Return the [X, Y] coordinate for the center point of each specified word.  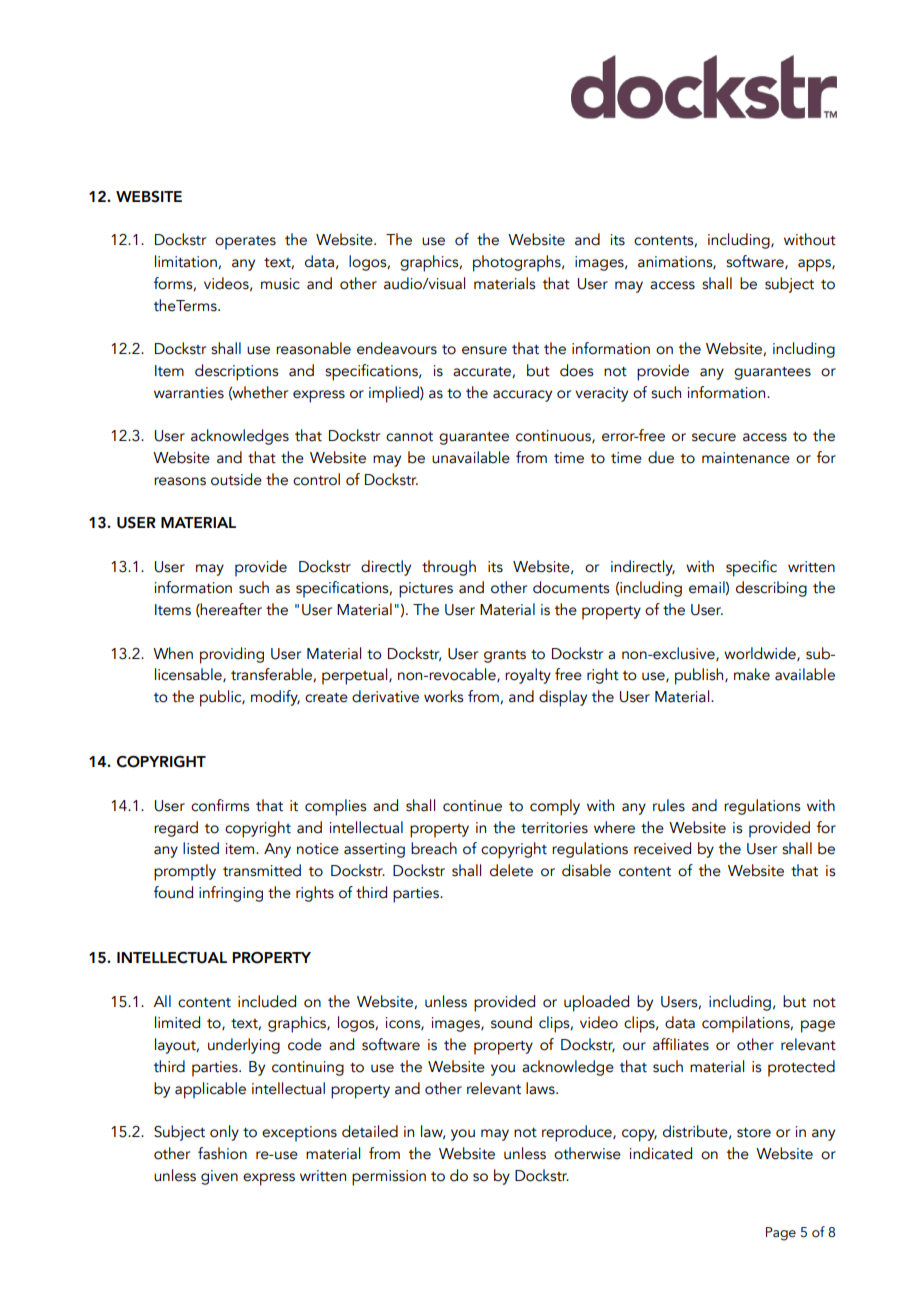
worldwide [761, 654]
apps [815, 265]
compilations [747, 1024]
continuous [554, 436]
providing [232, 655]
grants [505, 656]
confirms [220, 805]
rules [669, 805]
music [280, 284]
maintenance [746, 458]
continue [472, 806]
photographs [518, 263]
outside [236, 479]
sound [511, 1022]
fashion [222, 1153]
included [267, 1001]
